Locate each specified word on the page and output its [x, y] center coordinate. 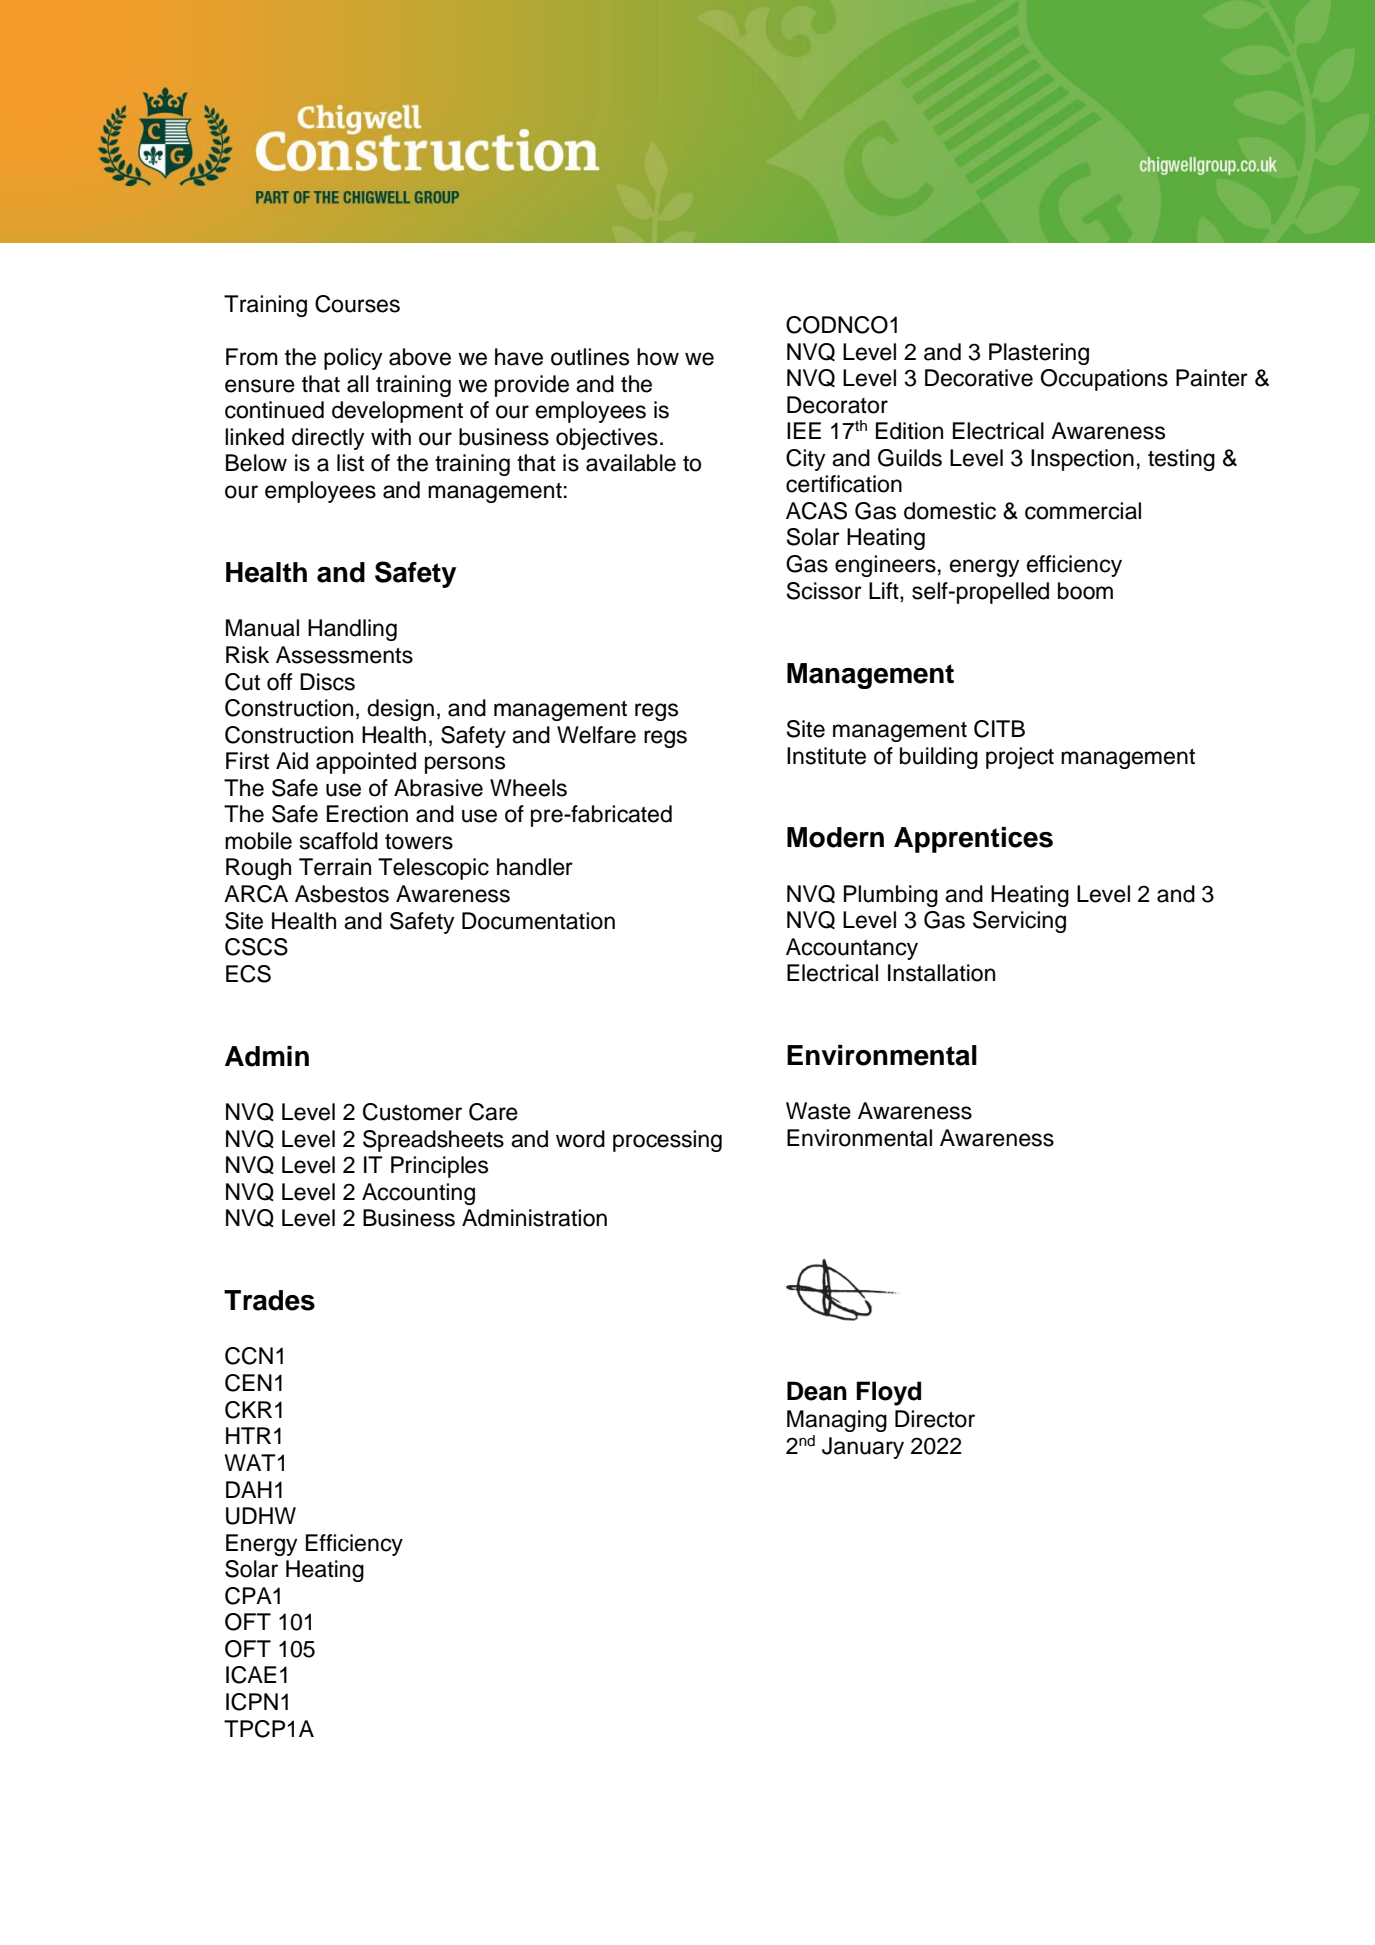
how [658, 357]
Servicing [1019, 922]
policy [353, 359]
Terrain [335, 867]
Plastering [1039, 354]
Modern [835, 837]
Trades [269, 1300]
